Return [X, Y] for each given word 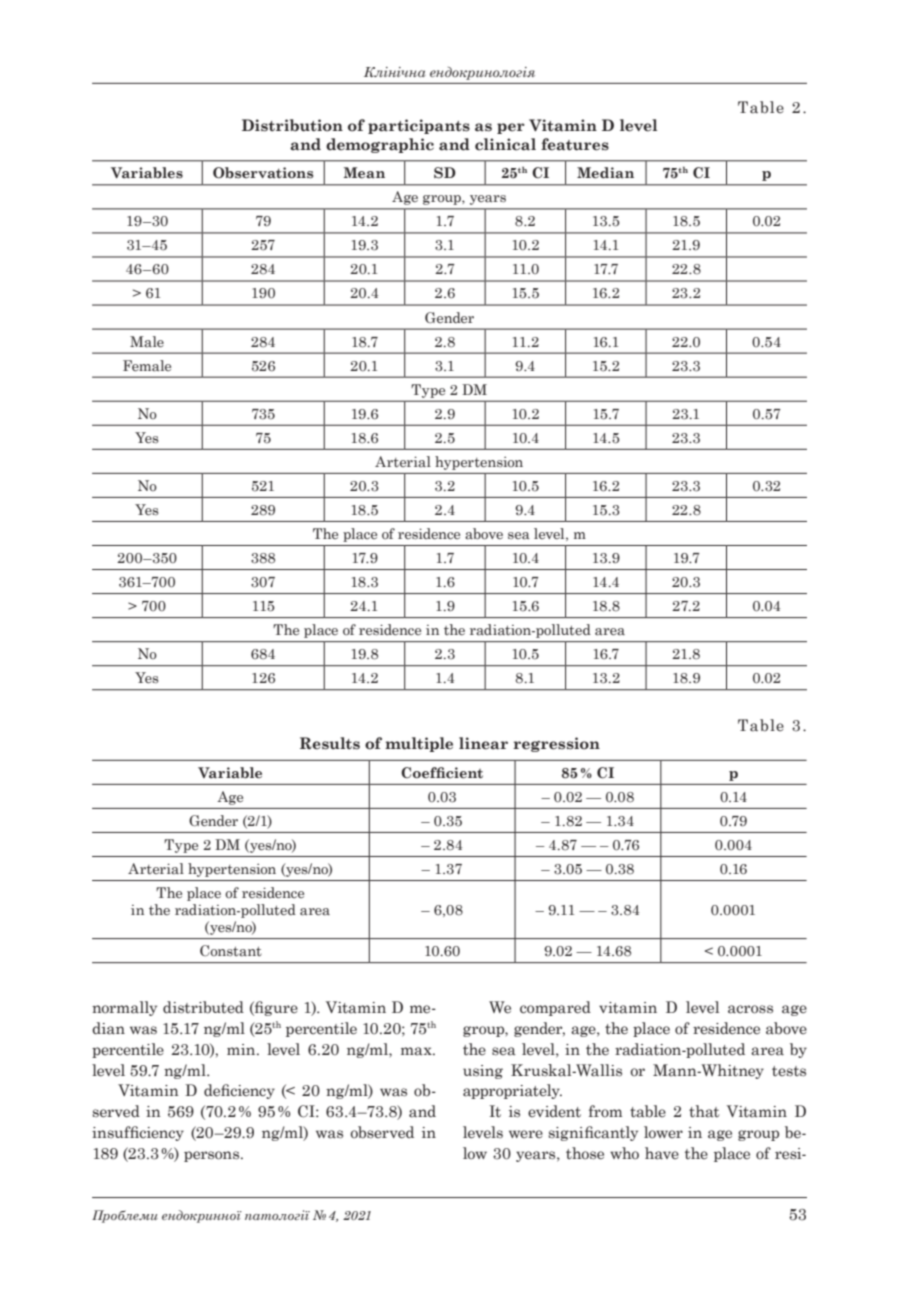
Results [330, 743]
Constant [231, 951]
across [750, 1009]
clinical [505, 144]
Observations [263, 173]
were [526, 1134]
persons [213, 1156]
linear [483, 743]
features [575, 144]
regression [556, 744]
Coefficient [442, 773]
